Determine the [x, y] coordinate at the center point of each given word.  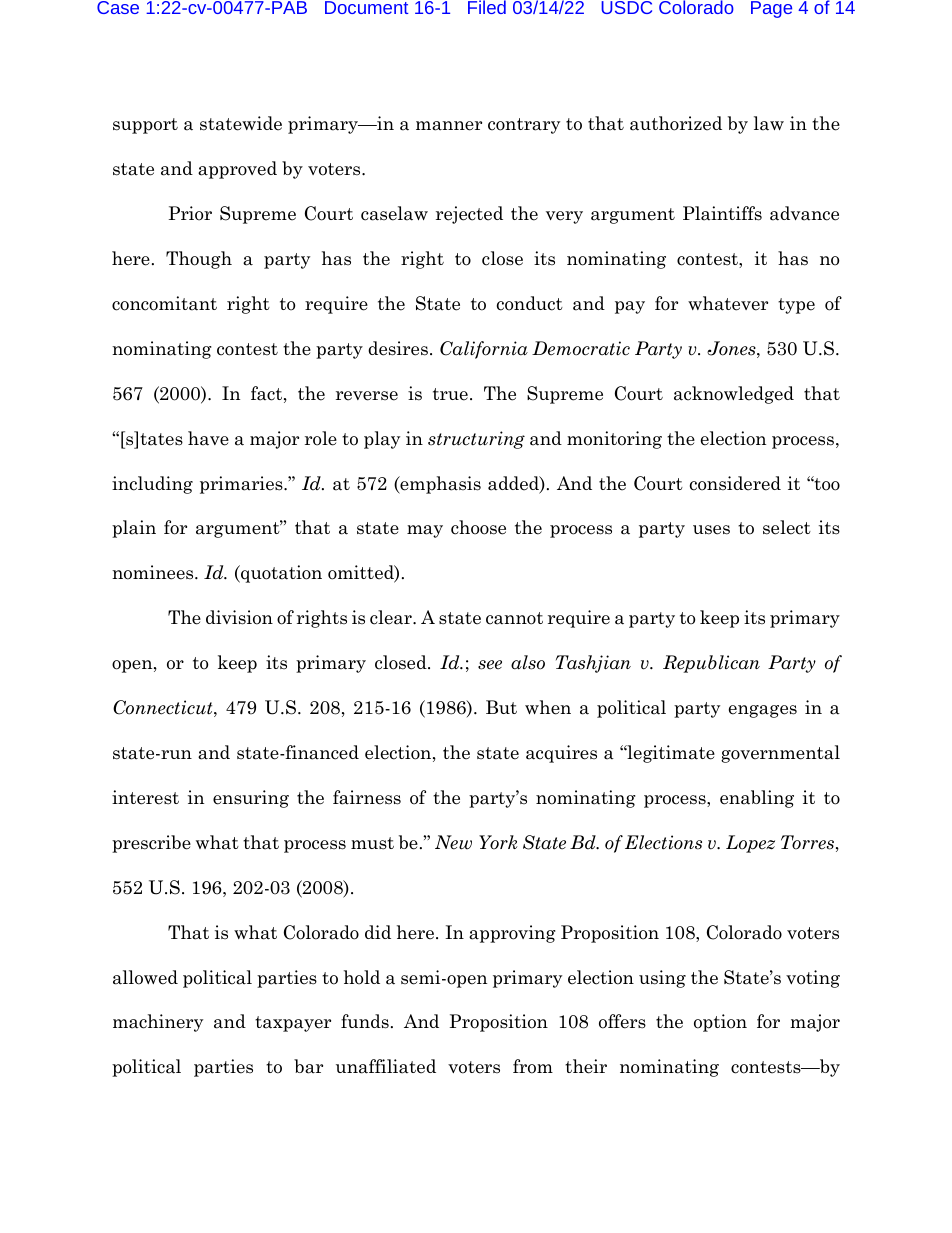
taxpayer [293, 1024]
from [533, 1066]
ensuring [251, 799]
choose [478, 527]
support [145, 126]
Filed [487, 7]
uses [711, 530]
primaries [242, 485]
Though [199, 260]
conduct [530, 303]
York [498, 842]
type [796, 306]
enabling [757, 799]
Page [771, 9]
